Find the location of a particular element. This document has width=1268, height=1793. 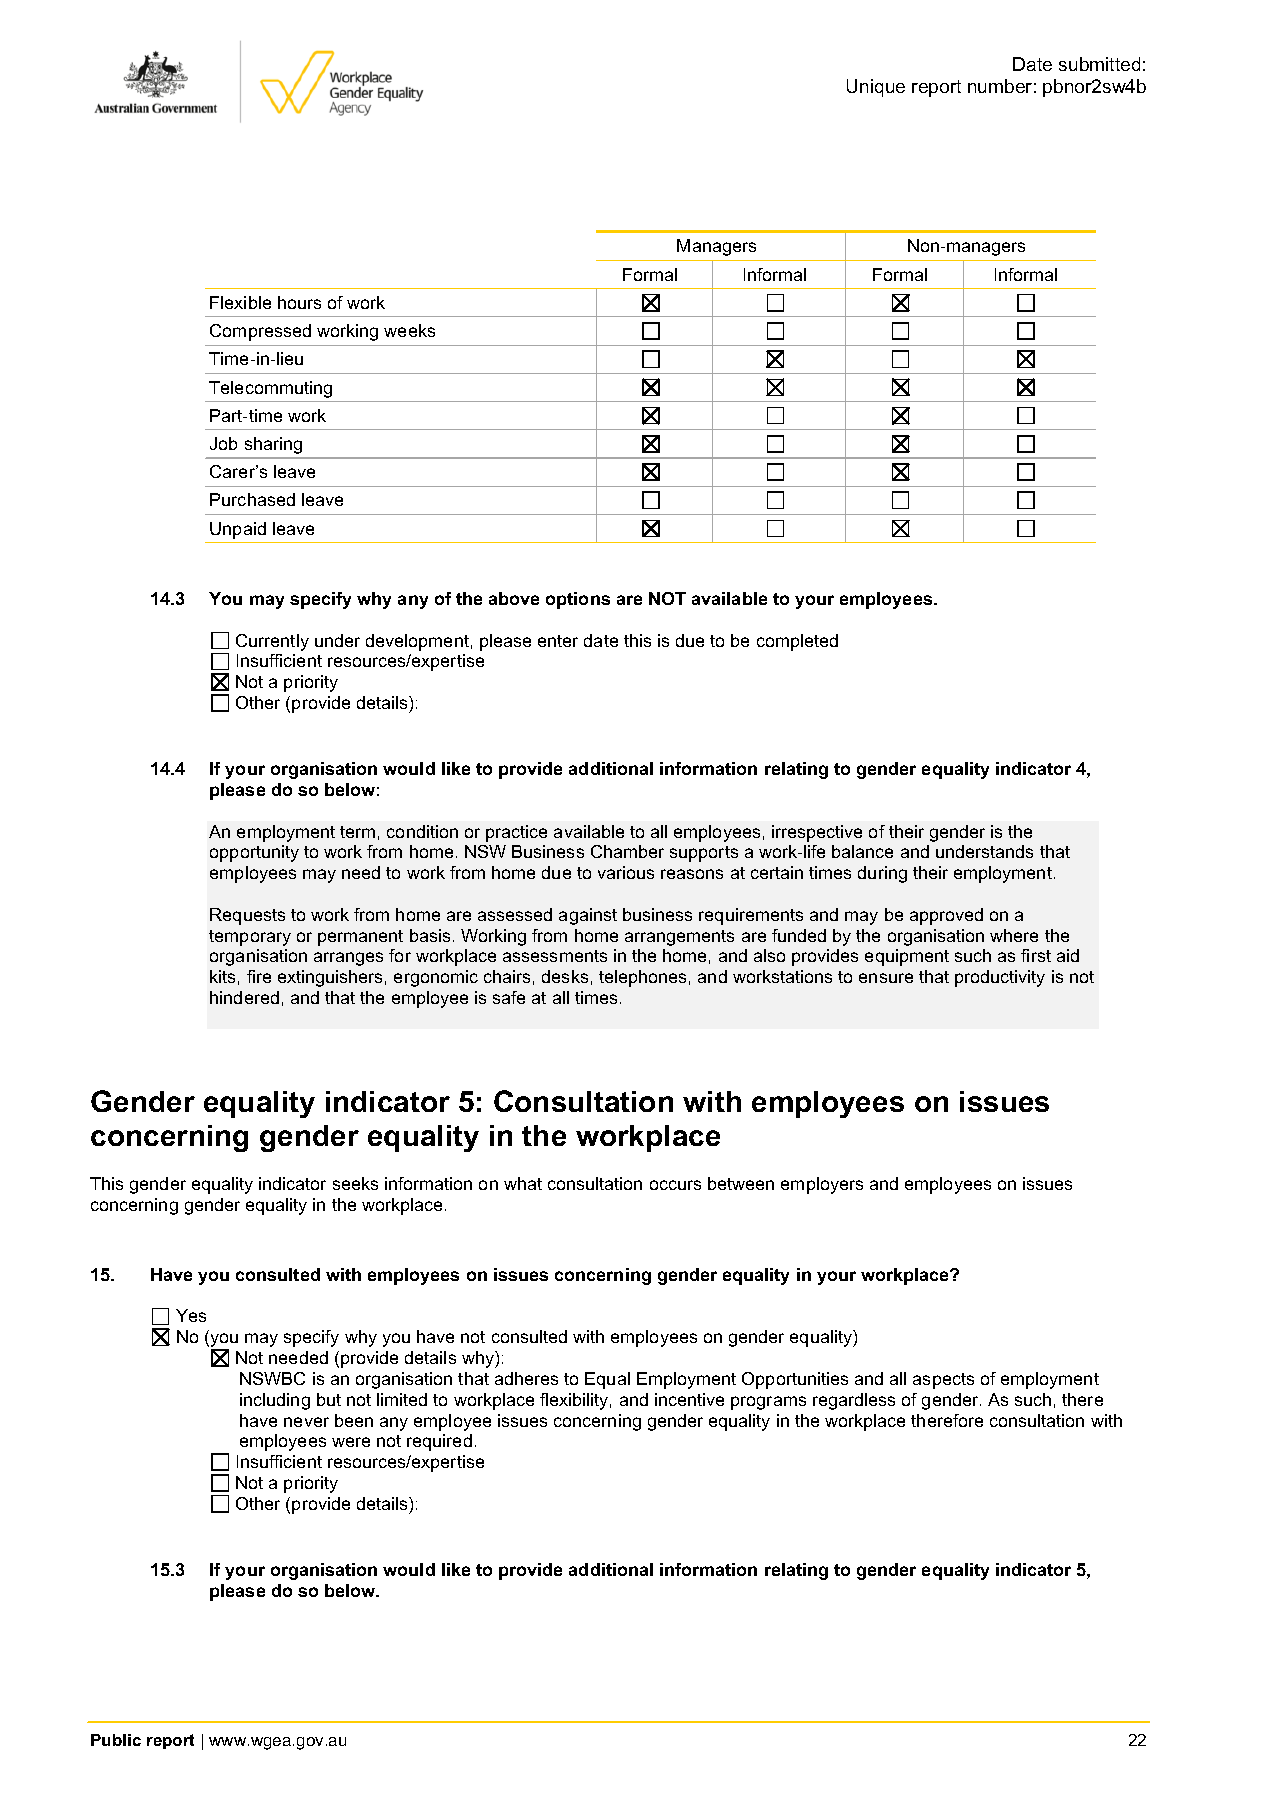

Public is located at coordinates (116, 1740).
